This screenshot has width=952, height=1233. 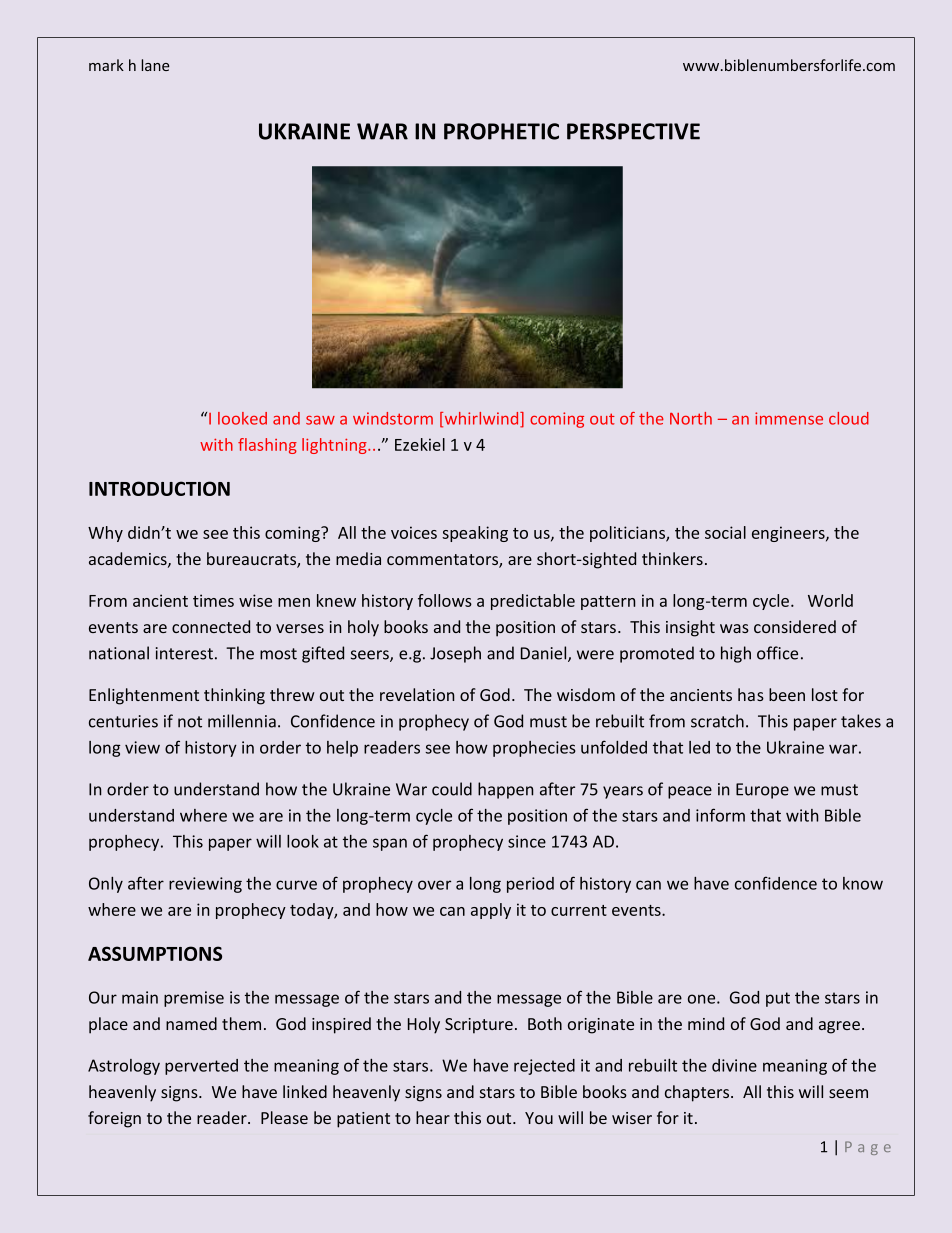 What do you see at coordinates (789, 534) in the screenshot?
I see `engineers` at bounding box center [789, 534].
